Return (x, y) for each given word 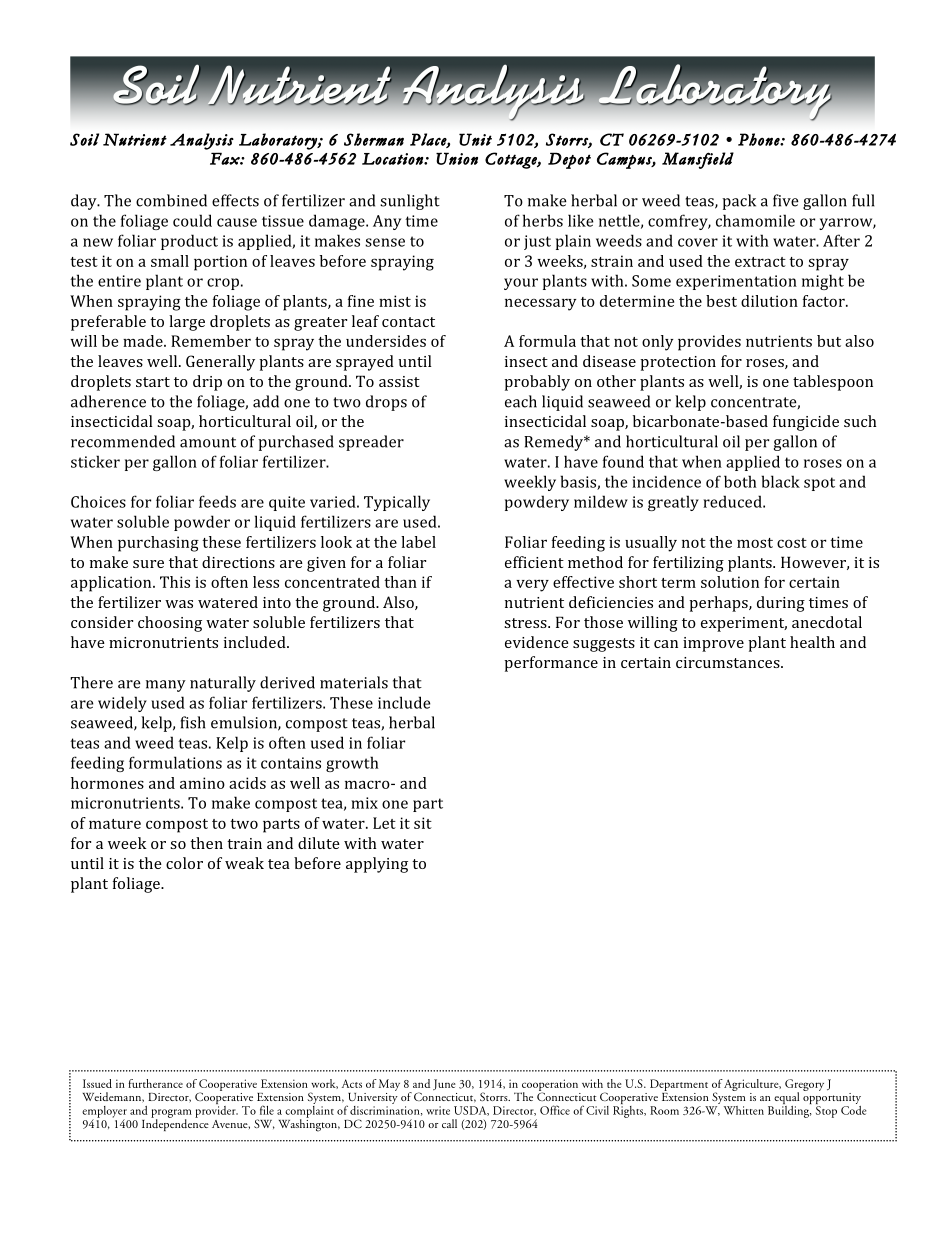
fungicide (806, 423)
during (781, 604)
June (444, 1084)
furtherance (155, 1083)
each (521, 401)
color (184, 863)
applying (377, 865)
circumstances (729, 662)
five (786, 200)
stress (526, 623)
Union (457, 158)
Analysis (202, 141)
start (153, 382)
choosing (170, 624)
